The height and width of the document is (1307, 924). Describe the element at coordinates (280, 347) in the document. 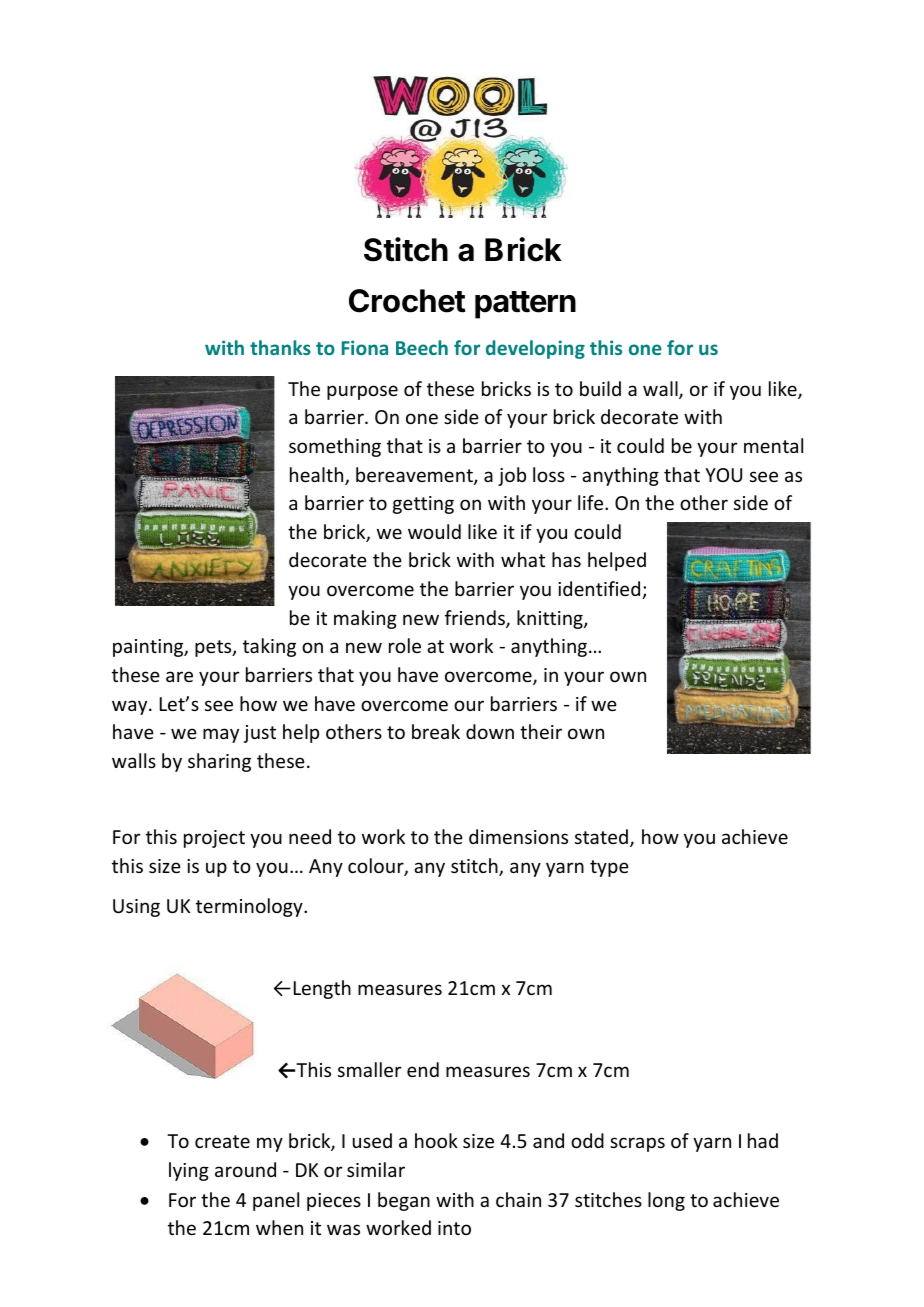

I see `thanks` at that location.
